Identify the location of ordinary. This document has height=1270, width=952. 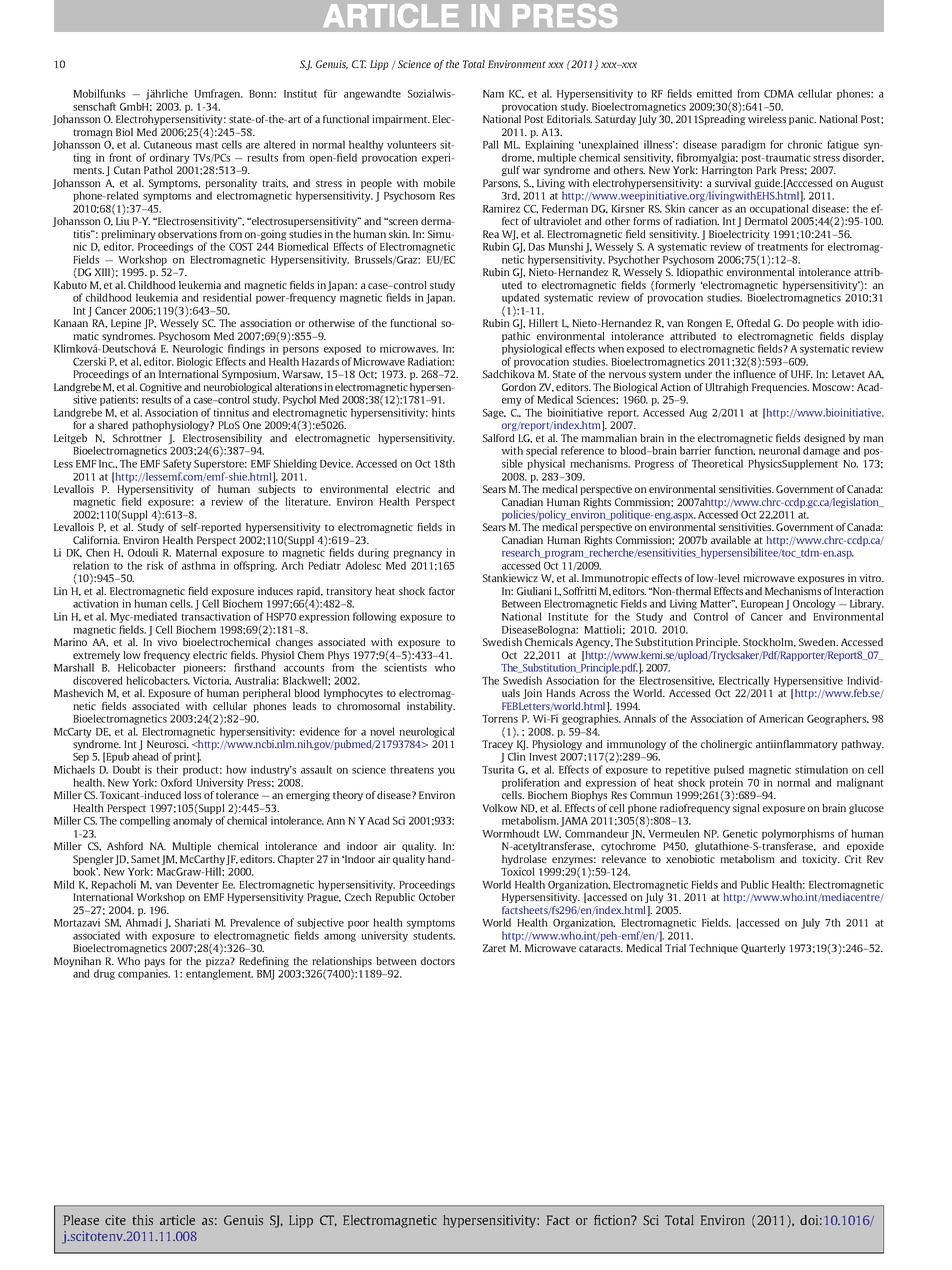
(170, 158).
